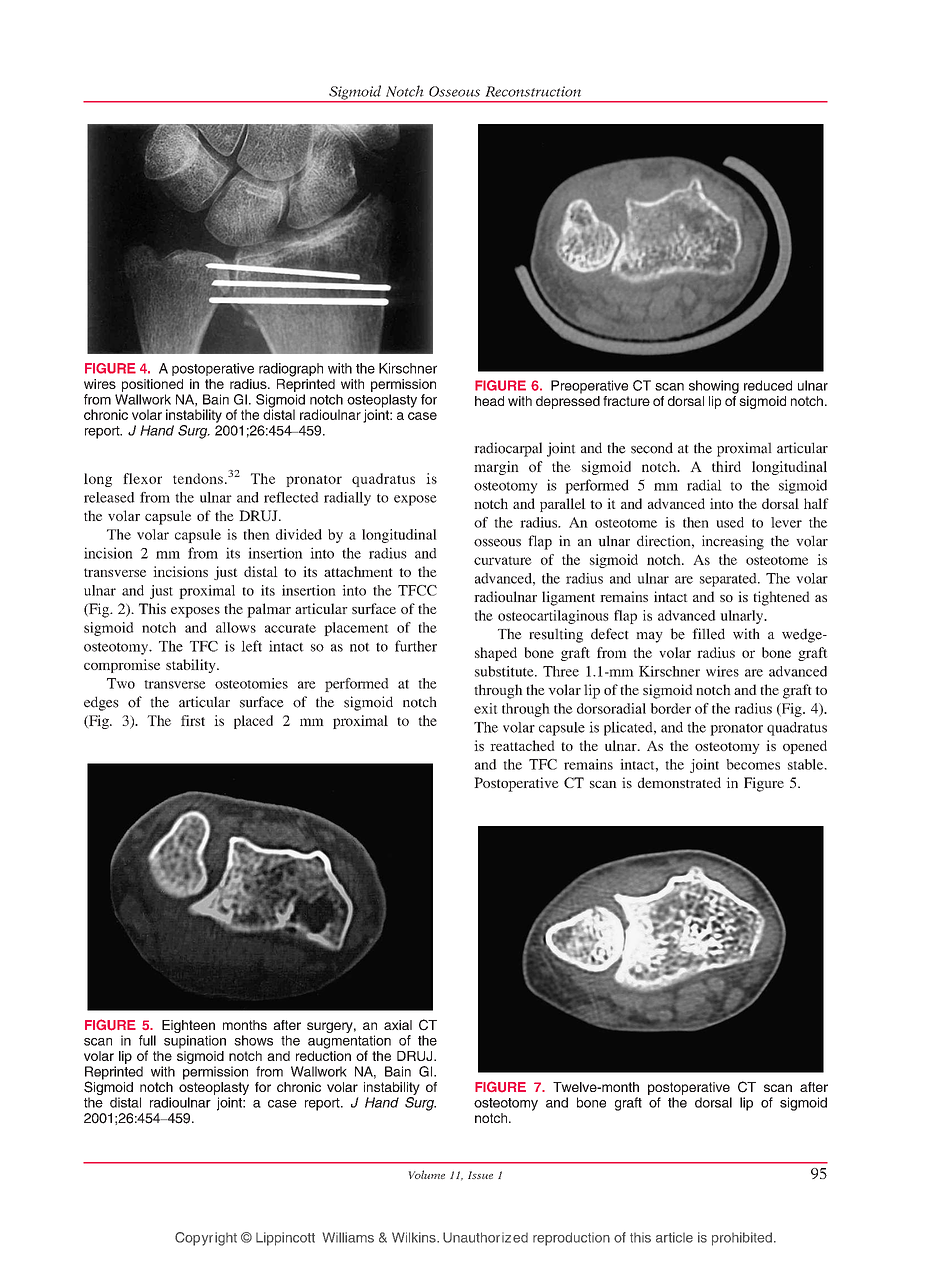  What do you see at coordinates (398, 1025) in the document?
I see `axial` at bounding box center [398, 1025].
